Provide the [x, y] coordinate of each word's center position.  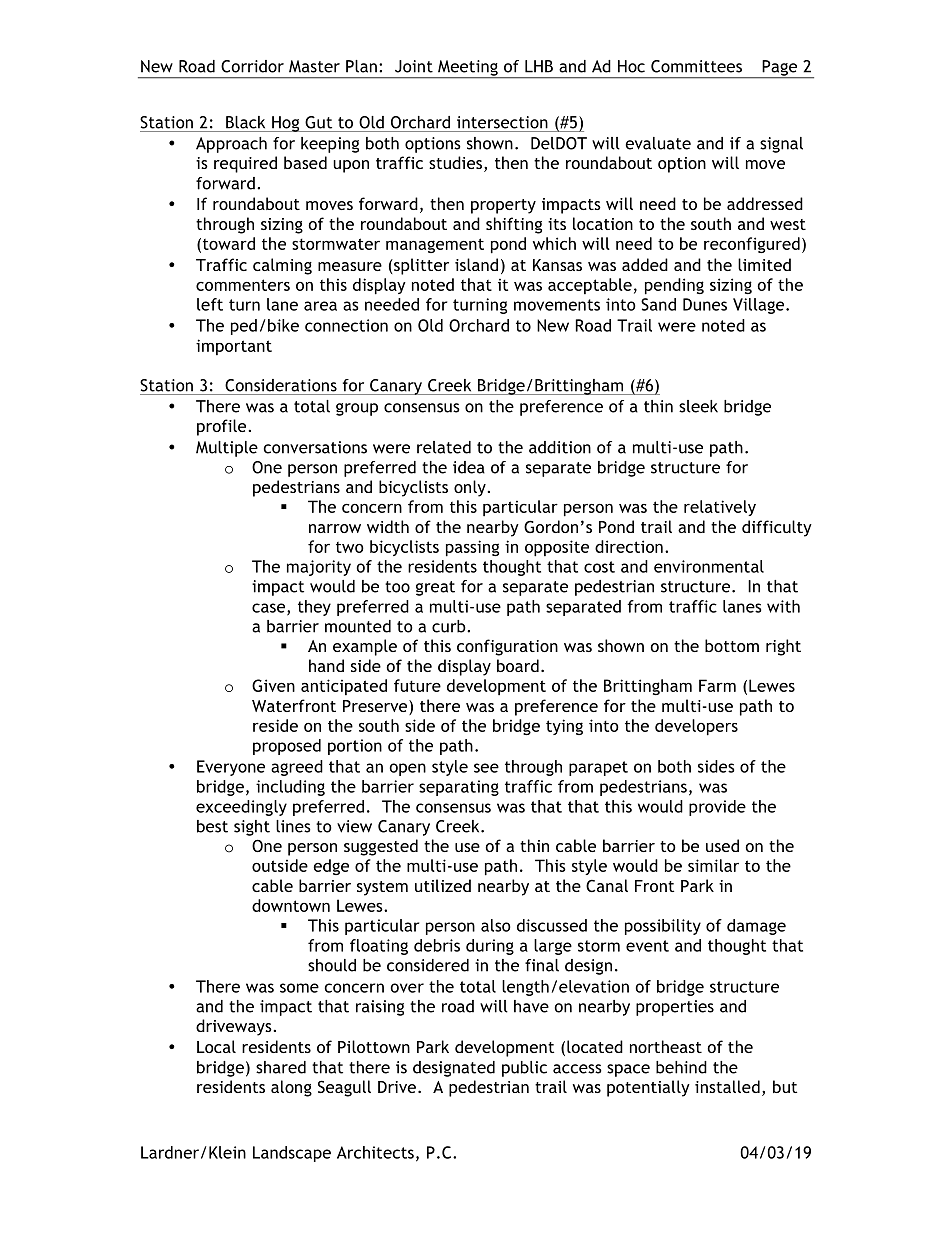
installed [727, 1086]
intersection [502, 122]
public [524, 1069]
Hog [286, 124]
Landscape [292, 1154]
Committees [696, 66]
